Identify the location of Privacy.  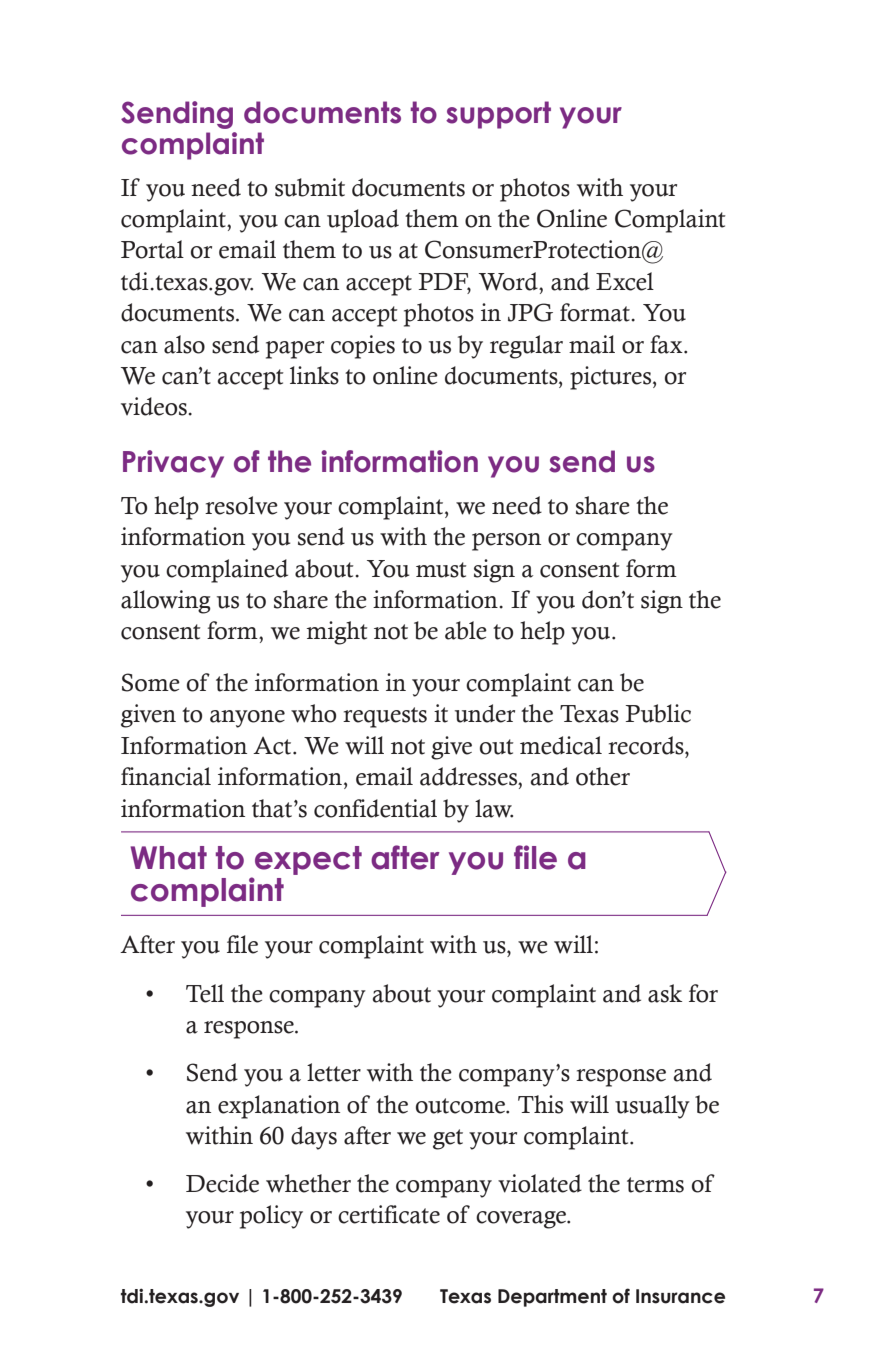
(173, 464).
